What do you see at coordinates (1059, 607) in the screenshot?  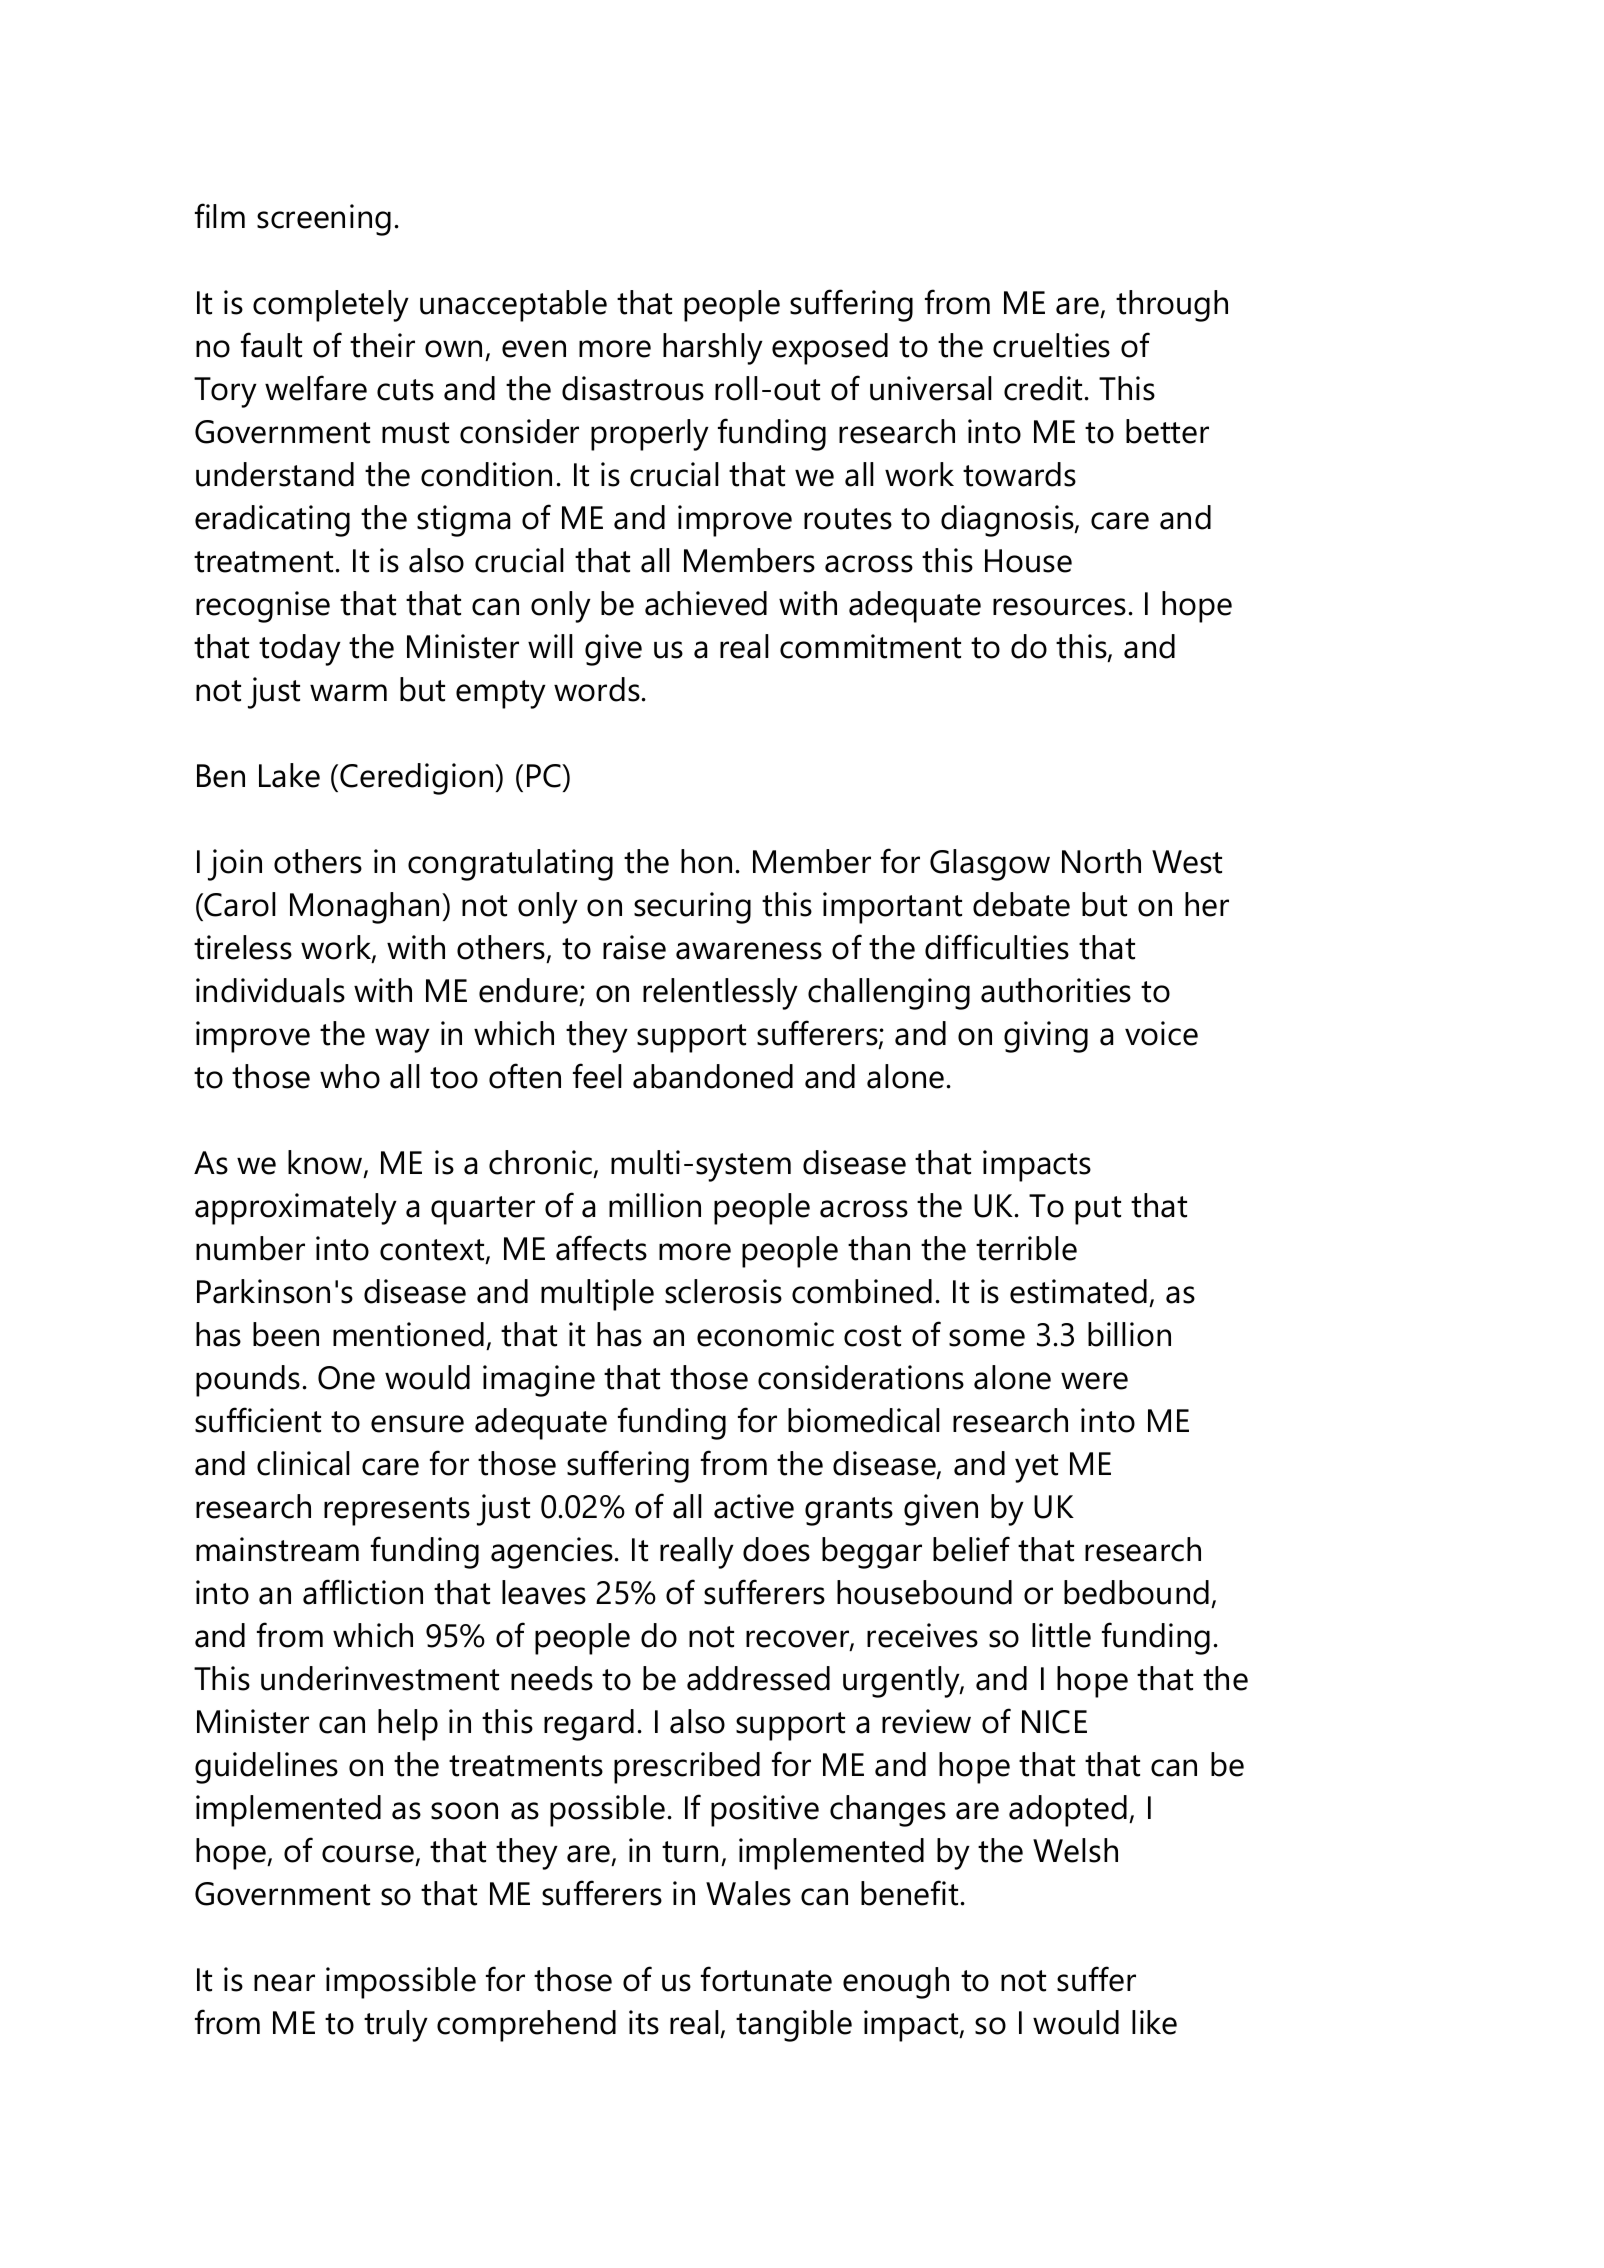 I see `resources` at bounding box center [1059, 607].
